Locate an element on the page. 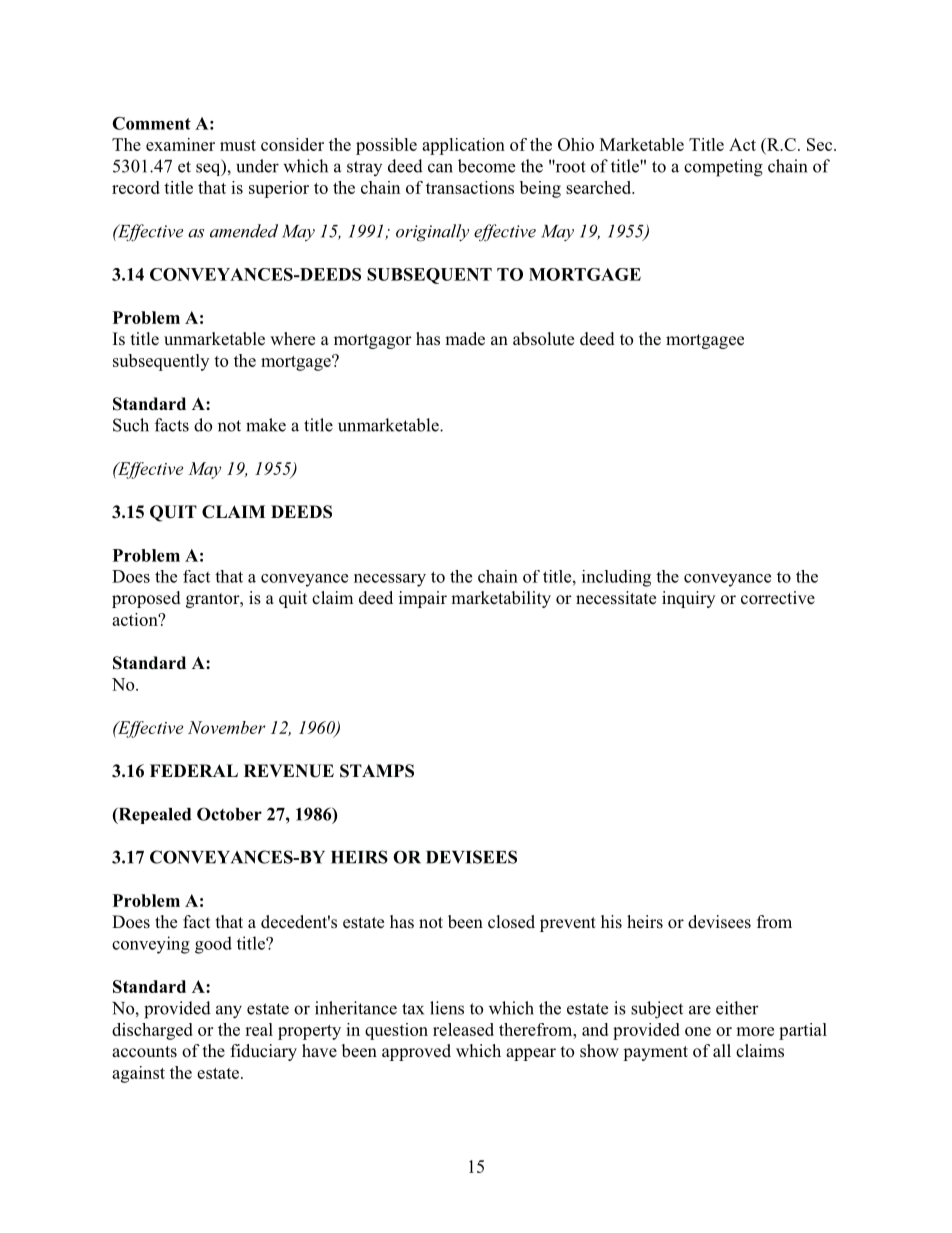 The height and width of the image is (1233, 952). STAMPS is located at coordinates (377, 771).
